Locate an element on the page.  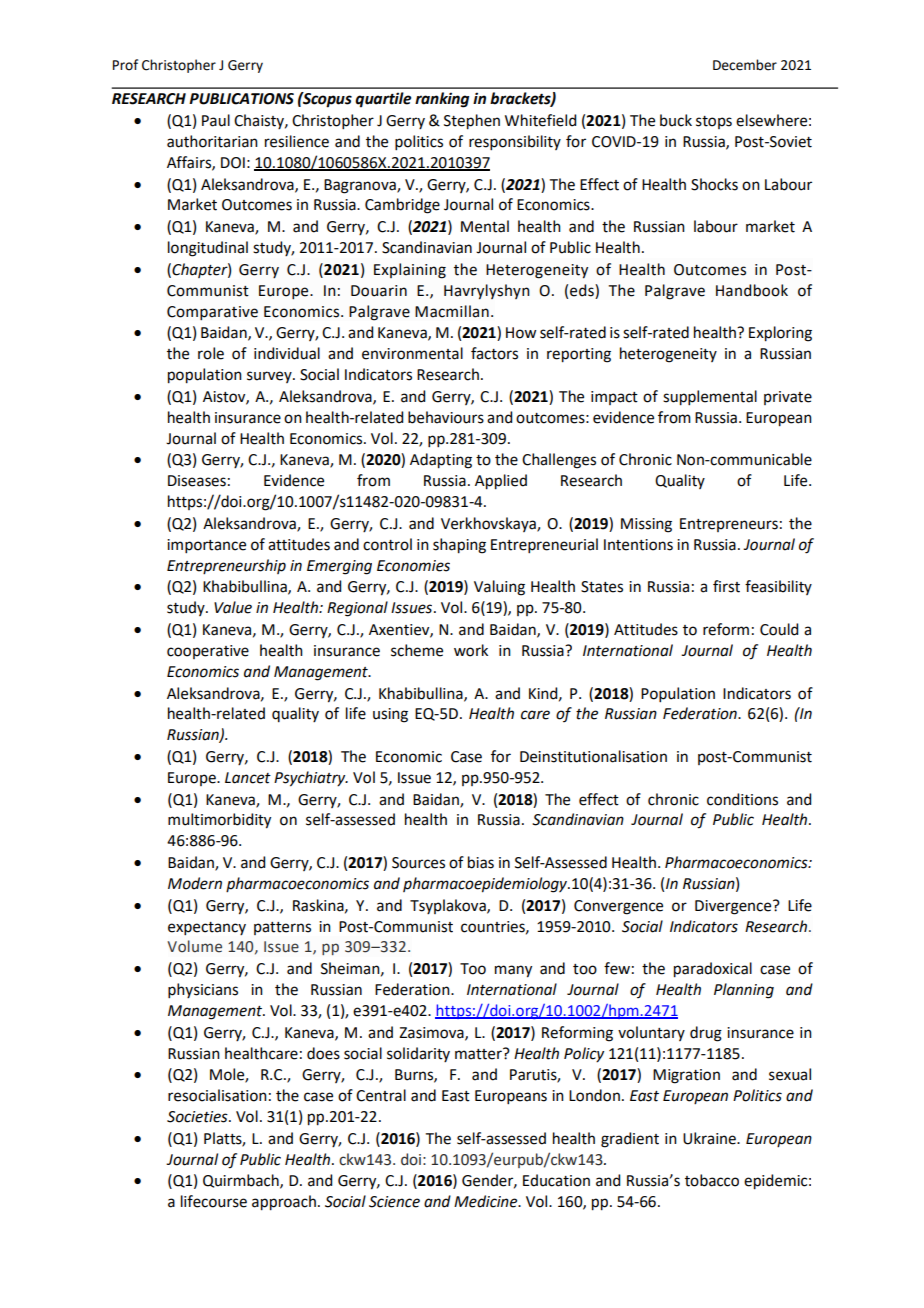
bias is located at coordinates (481, 862).
